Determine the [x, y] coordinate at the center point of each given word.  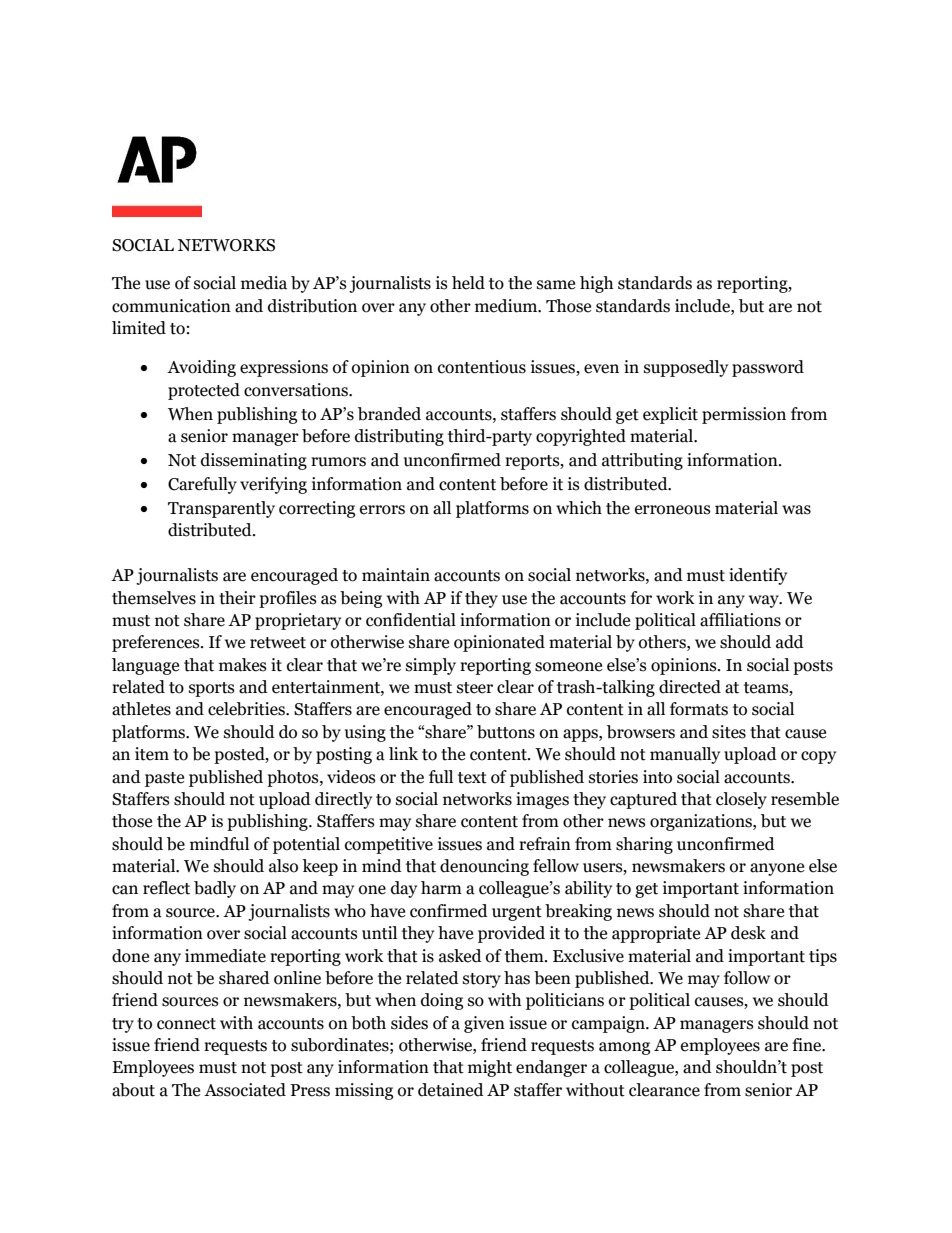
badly [215, 889]
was [796, 510]
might [490, 1068]
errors [382, 510]
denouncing [484, 867]
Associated [245, 1090]
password [768, 368]
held [468, 283]
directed [690, 687]
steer [475, 688]
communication [171, 306]
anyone [777, 869]
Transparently [221, 509]
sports [212, 689]
